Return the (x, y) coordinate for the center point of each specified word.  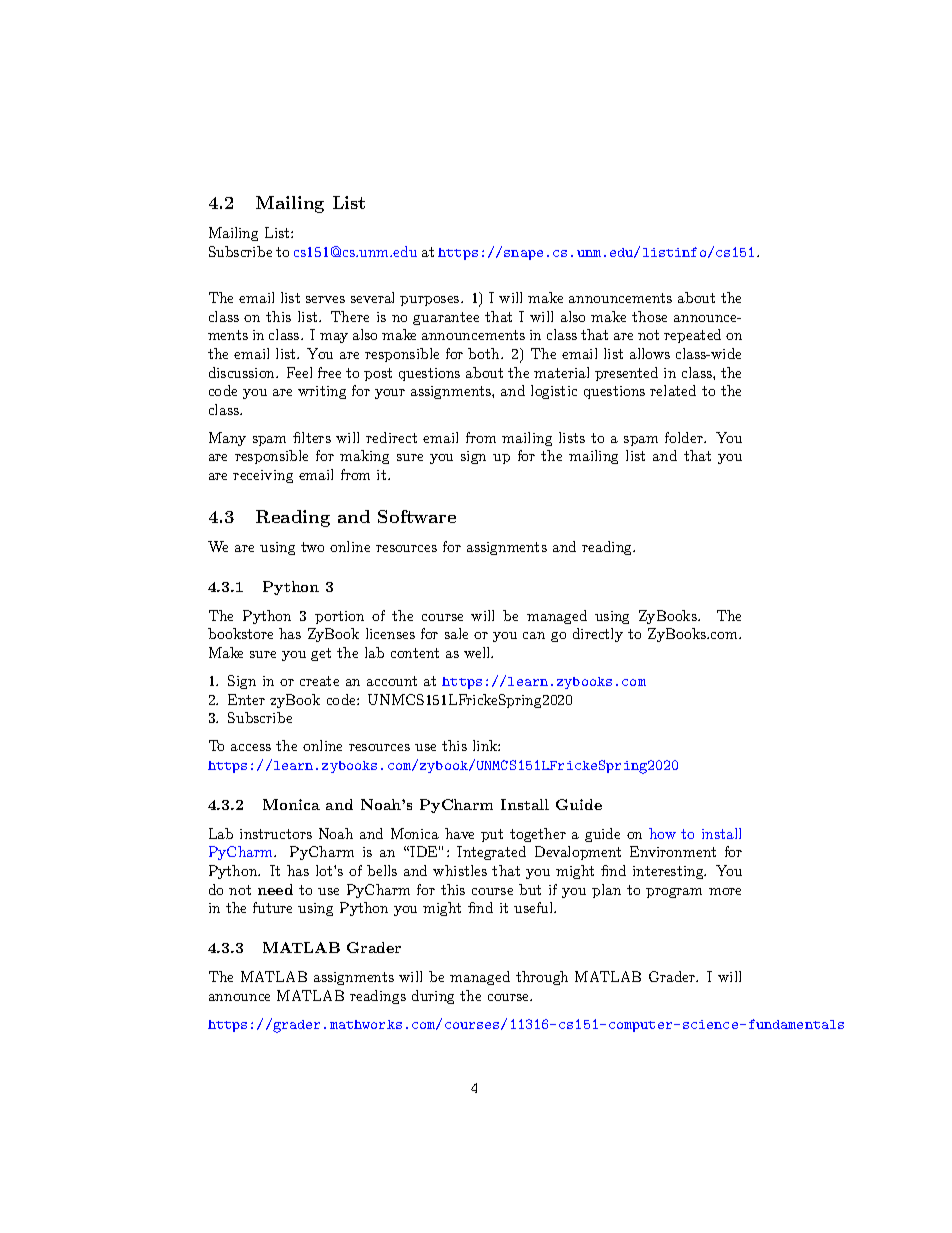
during (433, 997)
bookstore (240, 633)
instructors (276, 834)
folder (685, 437)
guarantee (446, 318)
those (649, 316)
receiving (263, 476)
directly (598, 635)
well (478, 652)
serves (325, 299)
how (662, 833)
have (459, 833)
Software (417, 516)
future (272, 907)
